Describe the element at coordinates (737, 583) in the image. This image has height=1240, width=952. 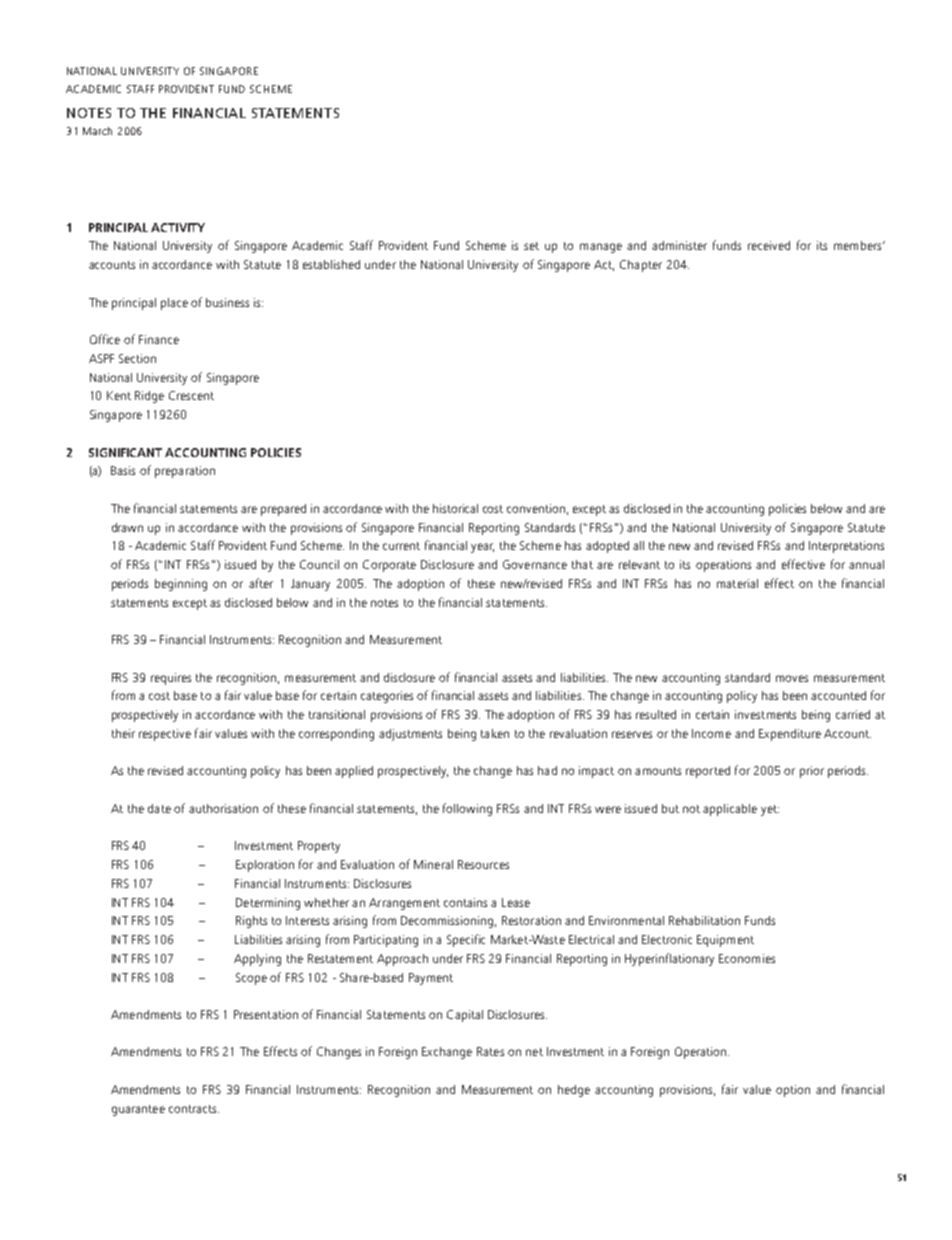
I see `material` at that location.
